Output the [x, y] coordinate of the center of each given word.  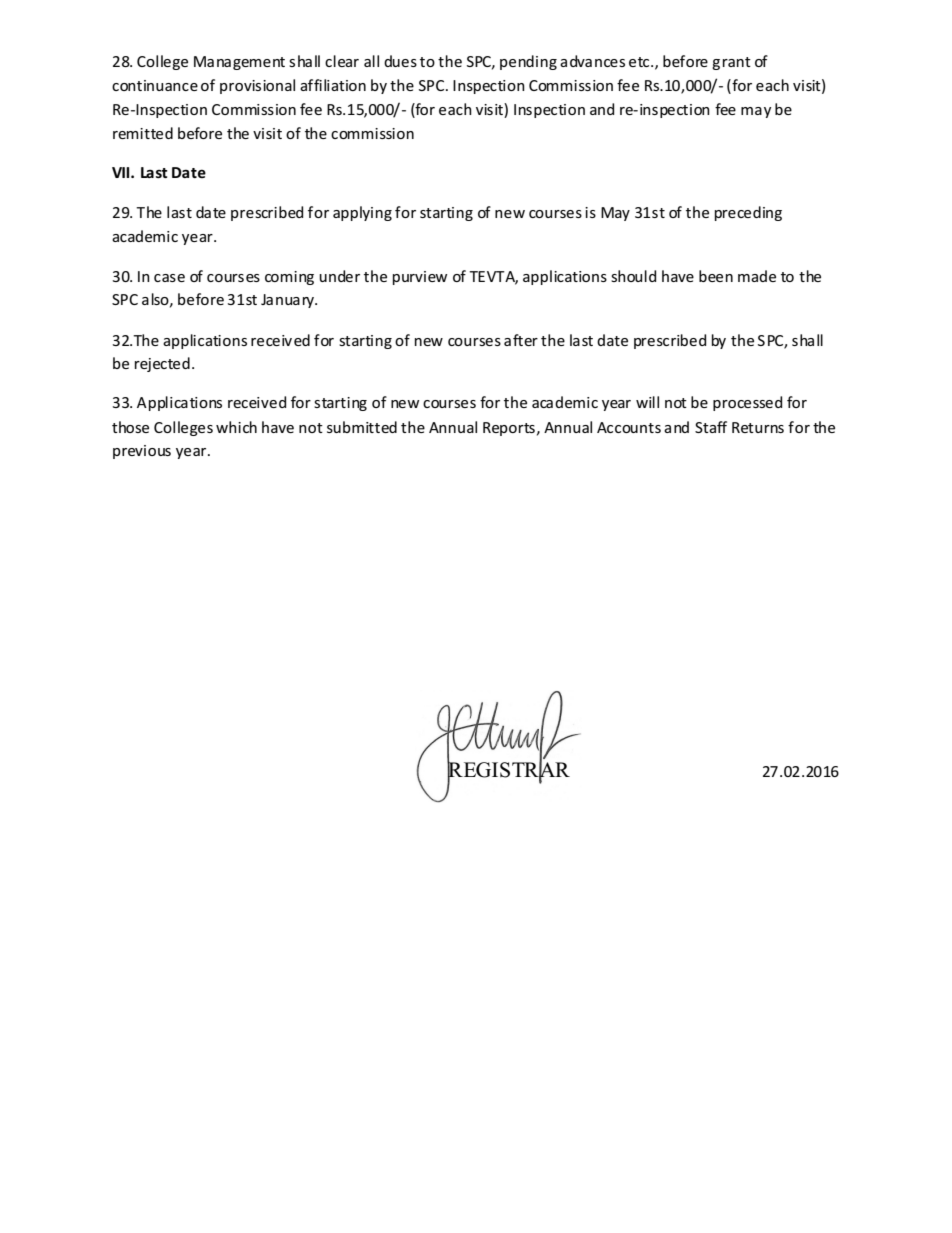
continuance [155, 85]
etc [640, 62]
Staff [711, 427]
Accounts [629, 427]
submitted [362, 427]
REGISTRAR [508, 769]
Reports [509, 429]
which [236, 427]
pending [528, 62]
